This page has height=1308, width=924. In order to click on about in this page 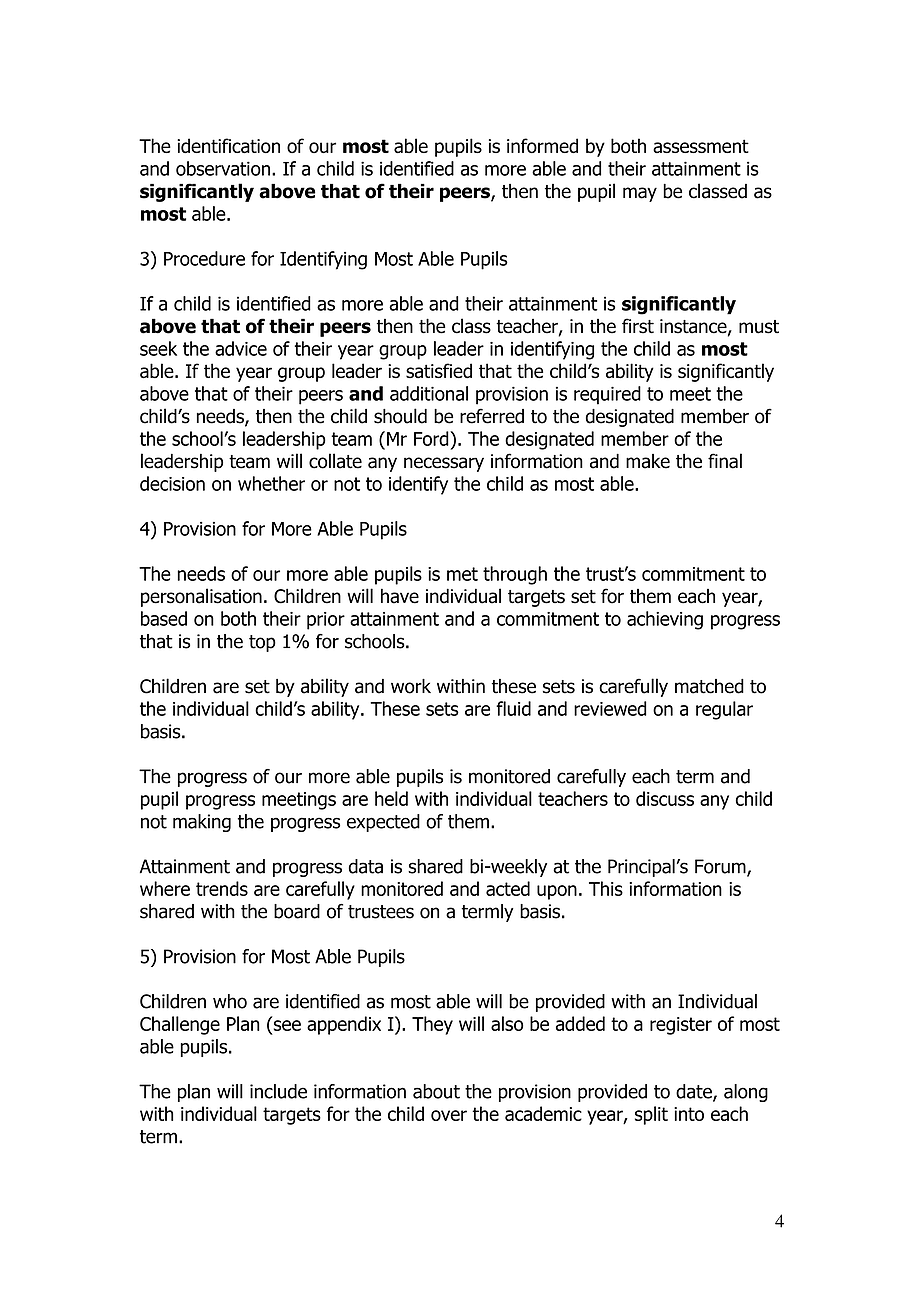, I will do `click(436, 1091)`.
